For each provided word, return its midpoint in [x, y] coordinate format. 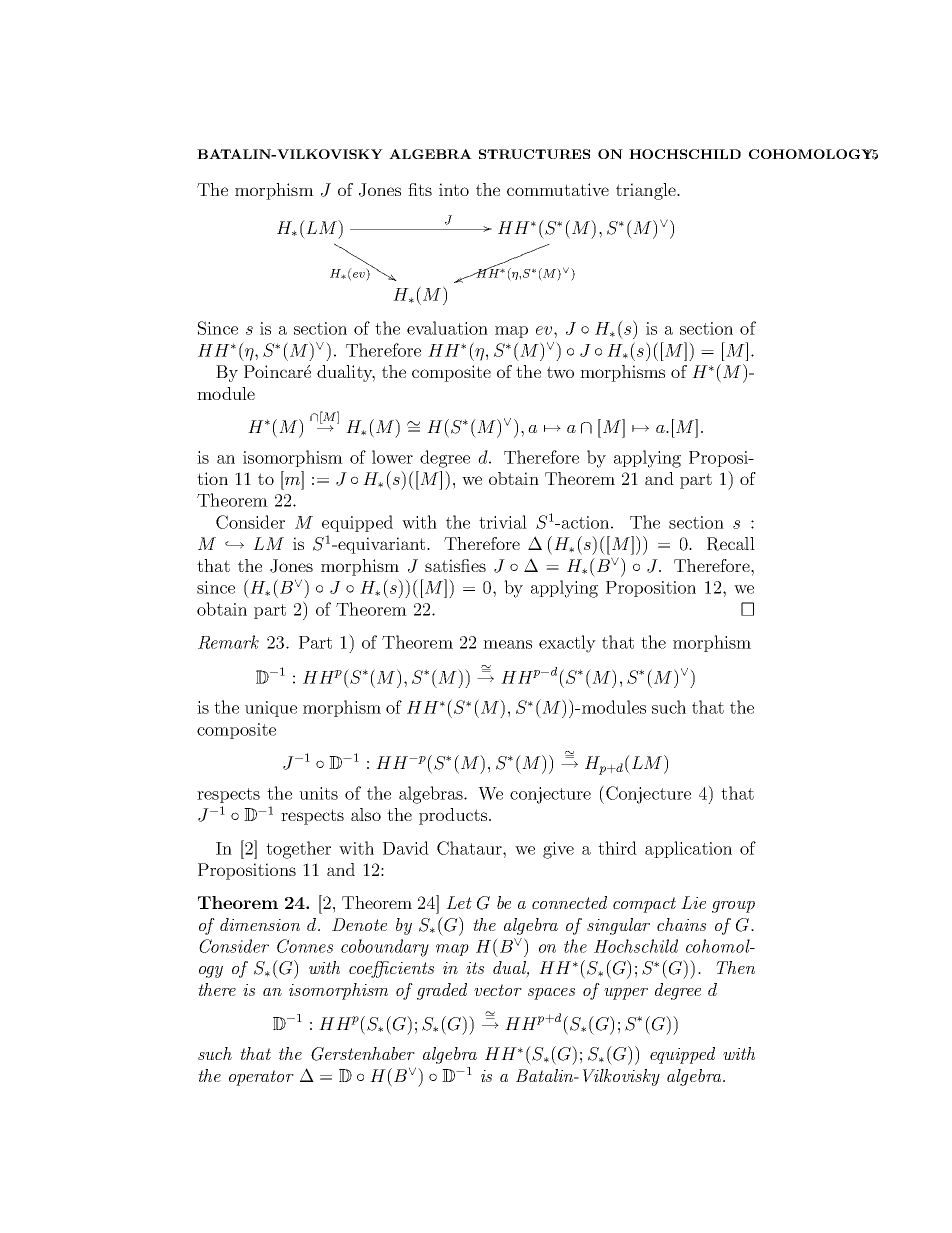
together [298, 850]
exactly [567, 644]
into [454, 189]
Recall [731, 544]
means [507, 644]
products [454, 816]
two [560, 372]
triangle [647, 191]
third [617, 848]
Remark [228, 642]
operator [261, 1078]
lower [392, 457]
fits [420, 189]
